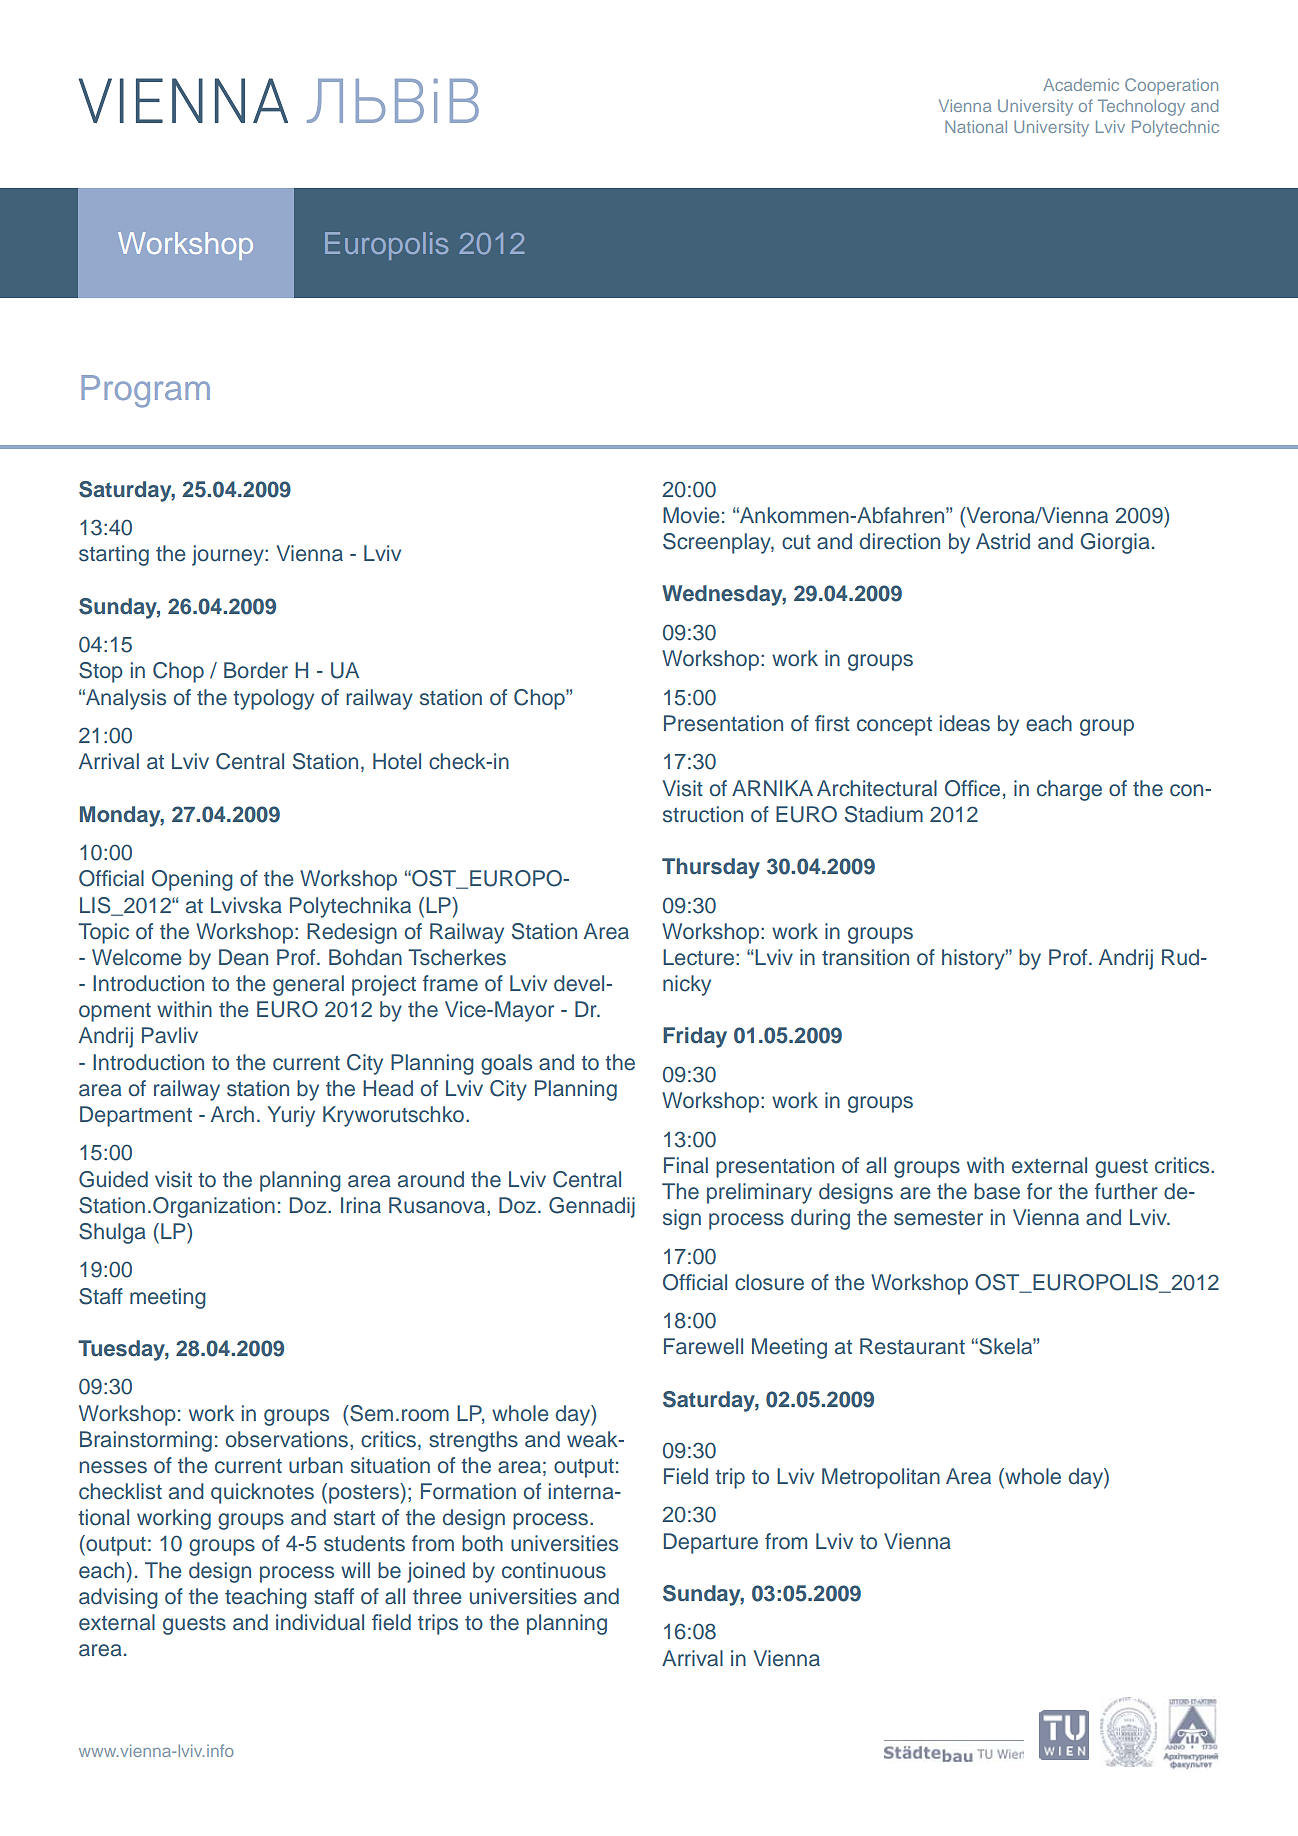 The height and width of the page is (1836, 1298). Describe the element at coordinates (320, 1622) in the page. I see `individual` at that location.
